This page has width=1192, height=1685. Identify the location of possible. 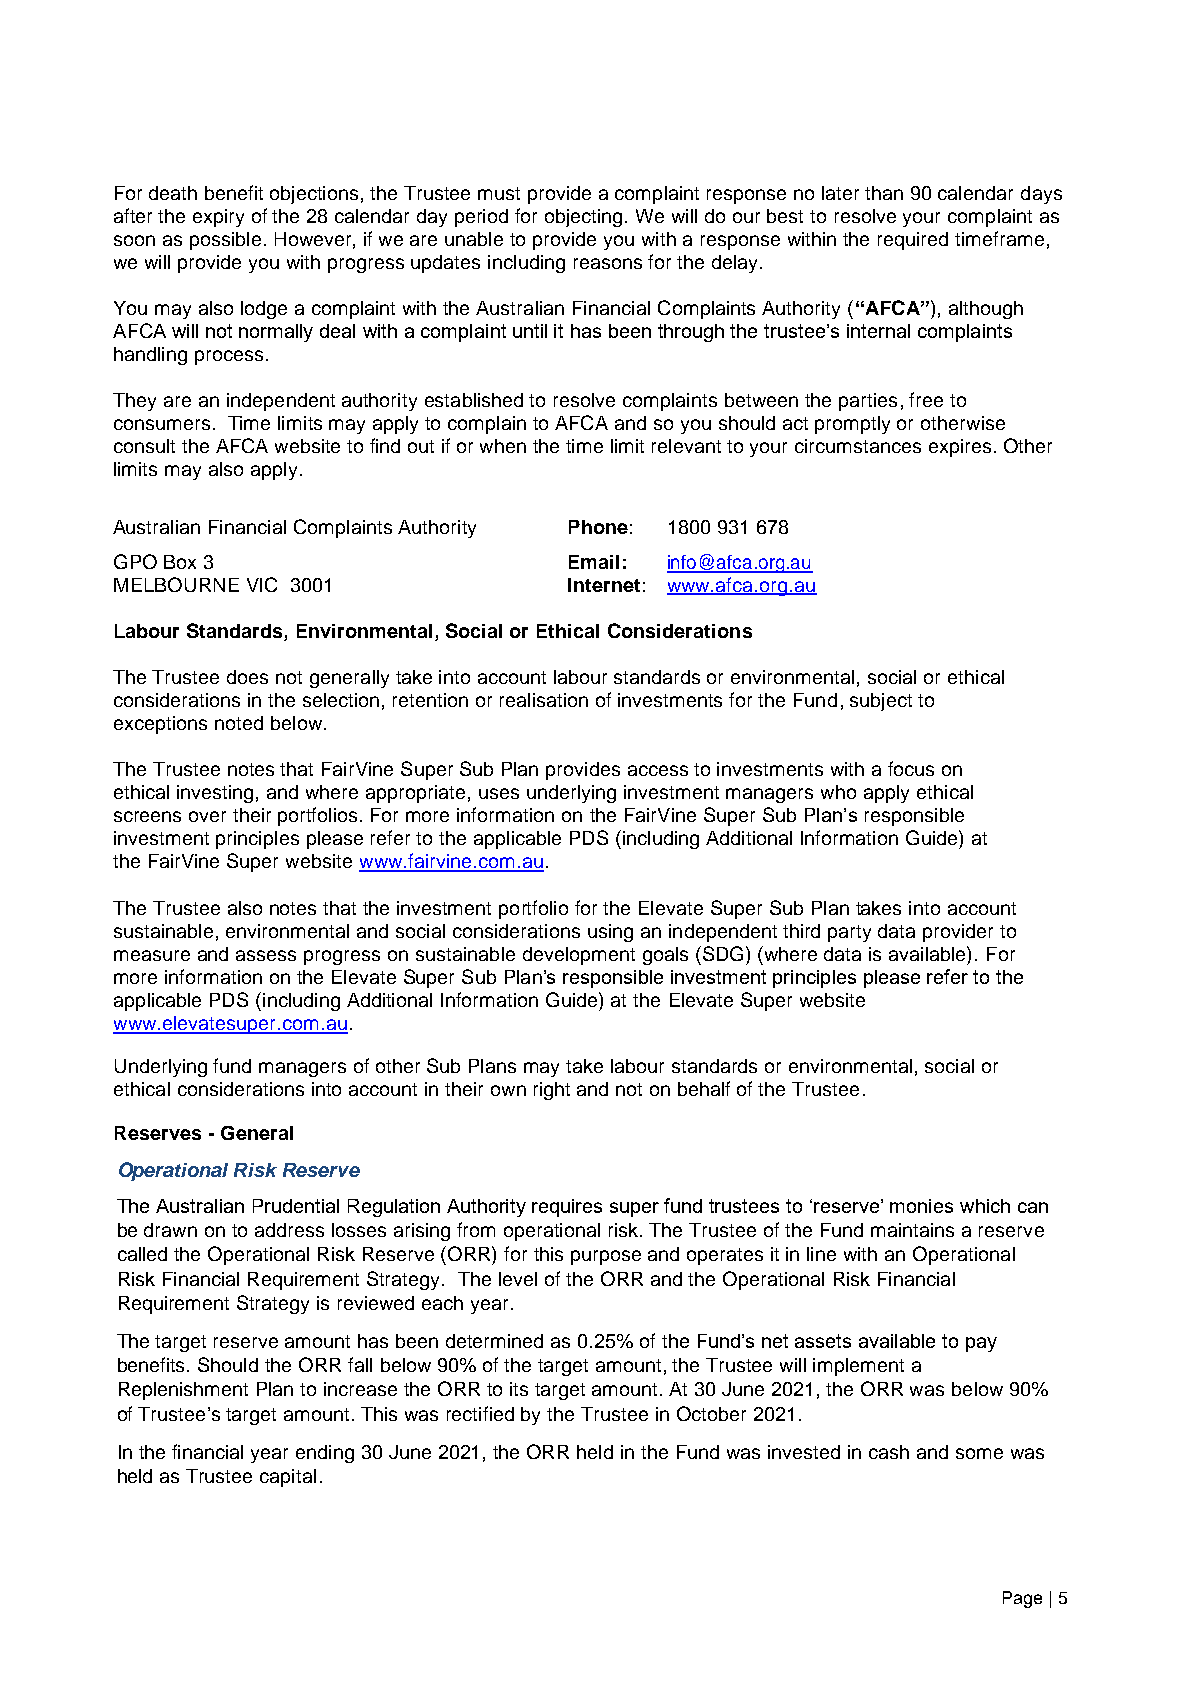
(225, 241).
